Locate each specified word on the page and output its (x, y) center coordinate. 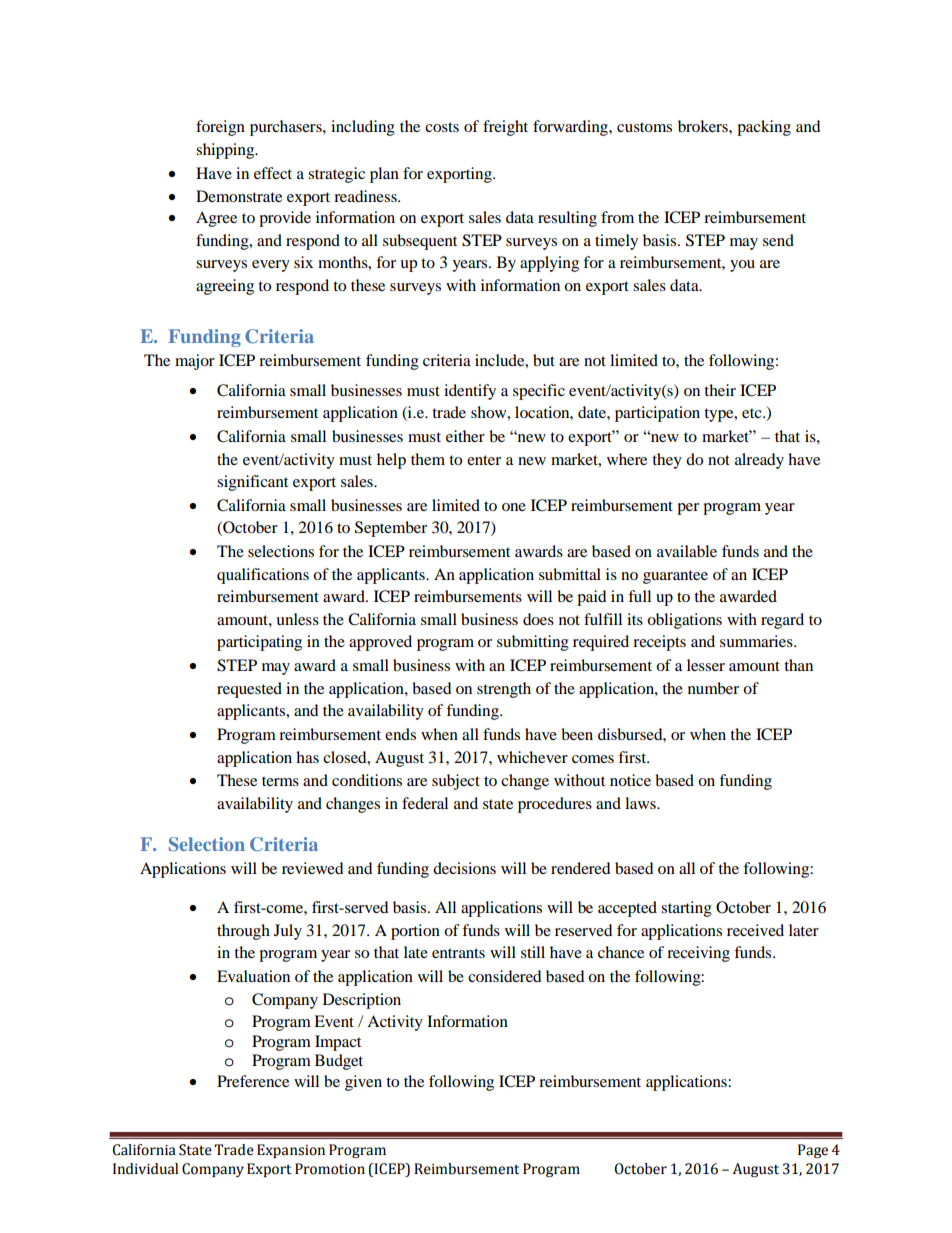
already (759, 461)
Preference (253, 1081)
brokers (704, 126)
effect (273, 173)
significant (252, 483)
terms (280, 781)
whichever (532, 757)
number (713, 688)
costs (442, 127)
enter (484, 460)
